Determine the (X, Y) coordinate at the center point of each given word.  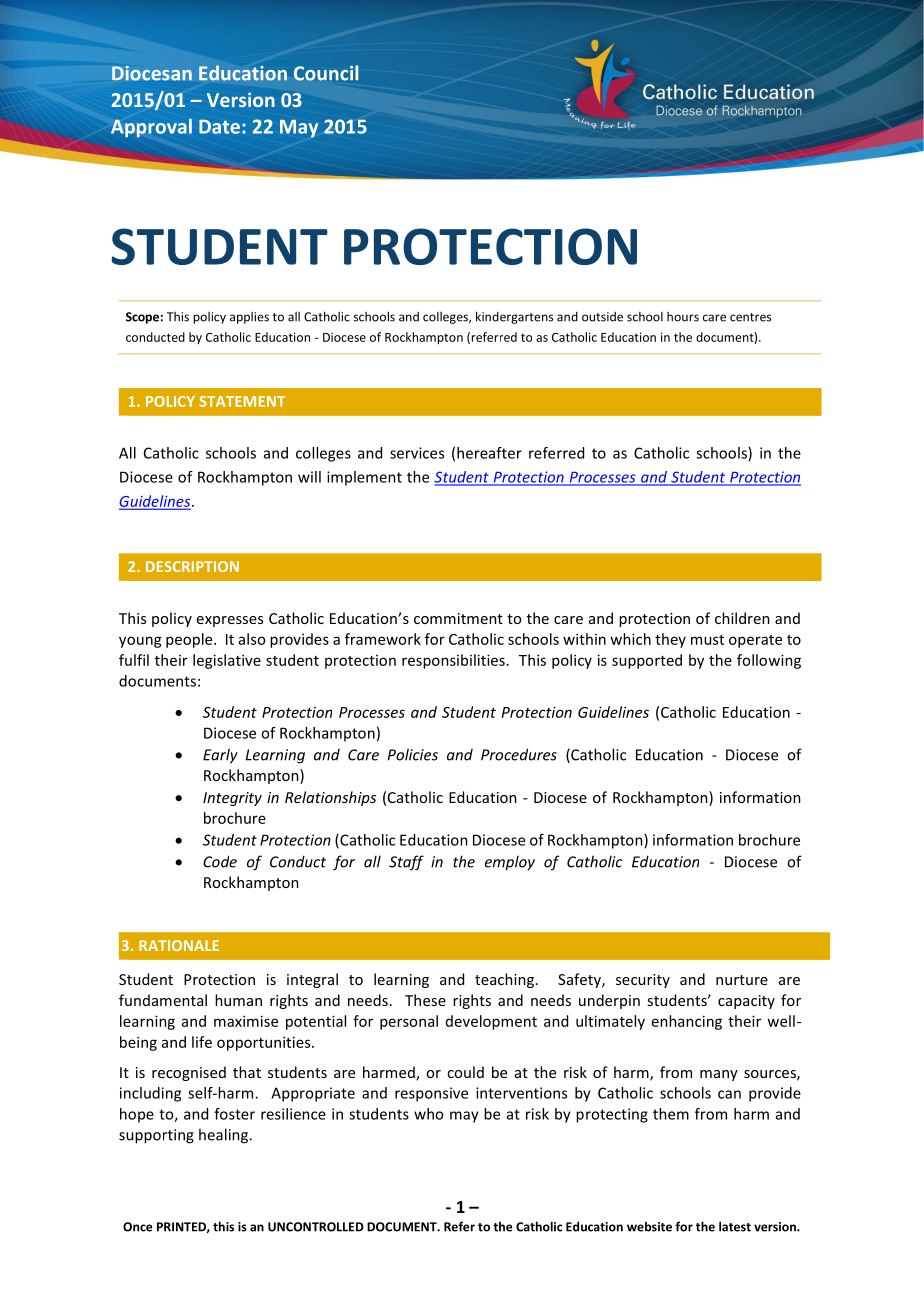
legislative (227, 661)
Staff (406, 863)
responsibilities (453, 661)
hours (683, 317)
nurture (742, 980)
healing (225, 1136)
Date (219, 127)
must (707, 640)
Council (326, 73)
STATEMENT (242, 401)
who (428, 1114)
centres (750, 317)
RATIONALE (179, 945)
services (417, 453)
